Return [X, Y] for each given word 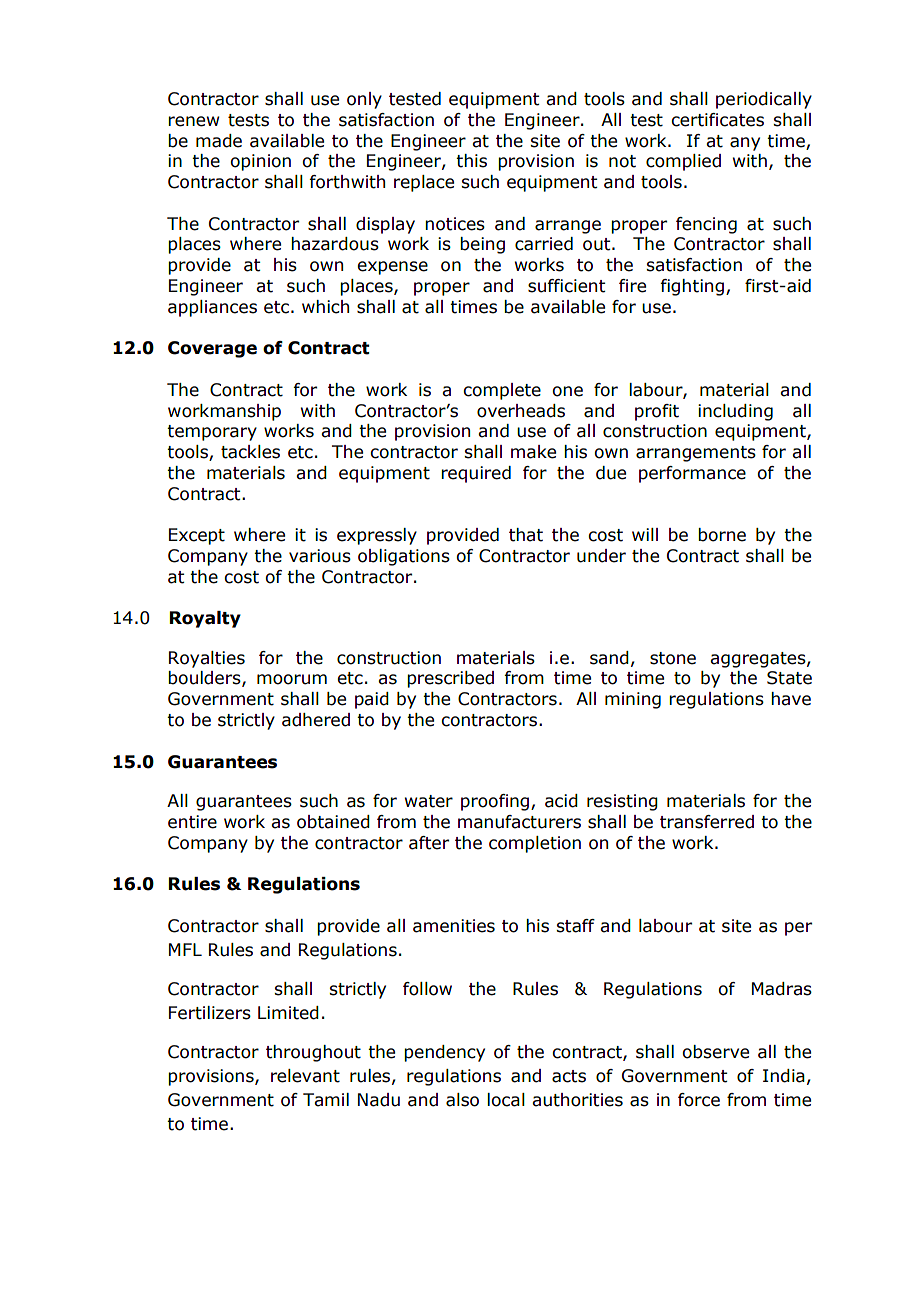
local [506, 1100]
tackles [250, 452]
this [471, 161]
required [476, 474]
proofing [496, 802]
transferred [707, 822]
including [735, 412]
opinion [260, 162]
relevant [305, 1076]
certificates [717, 120]
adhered [316, 720]
